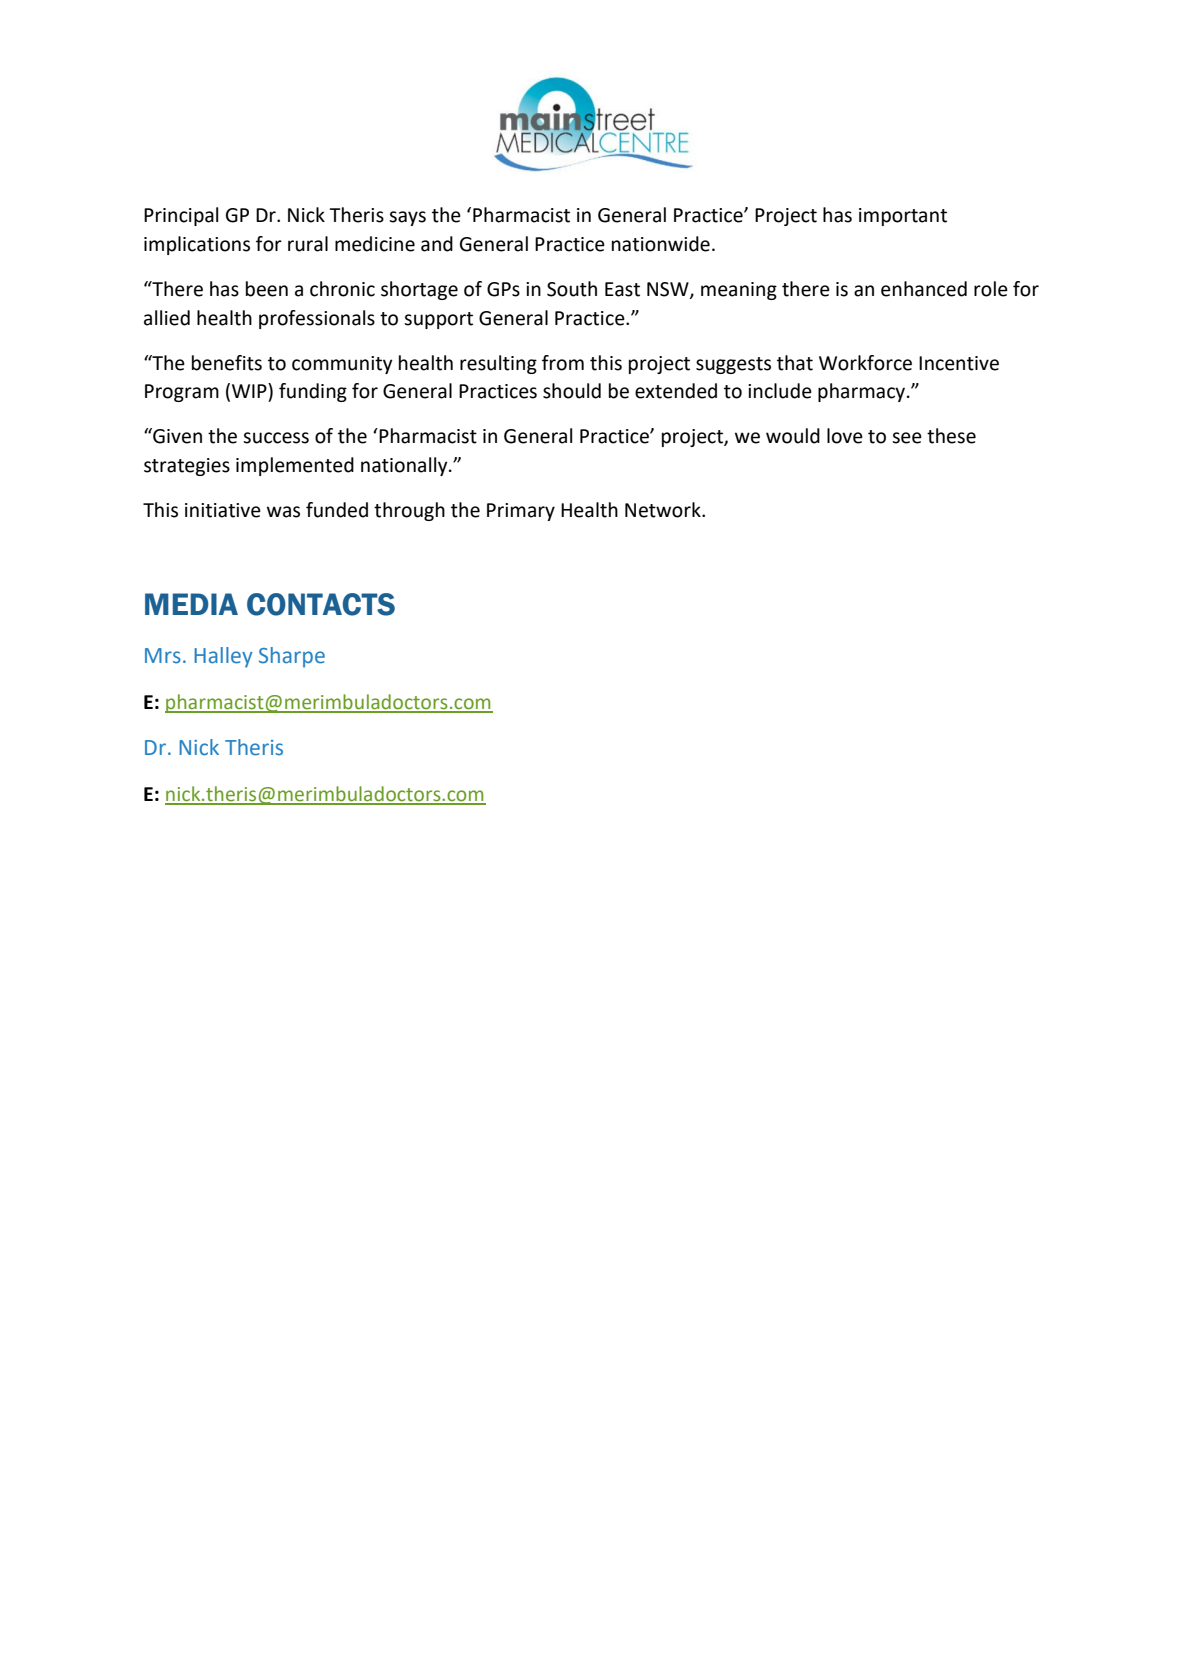  What do you see at coordinates (276, 438) in the screenshot?
I see `success` at bounding box center [276, 438].
